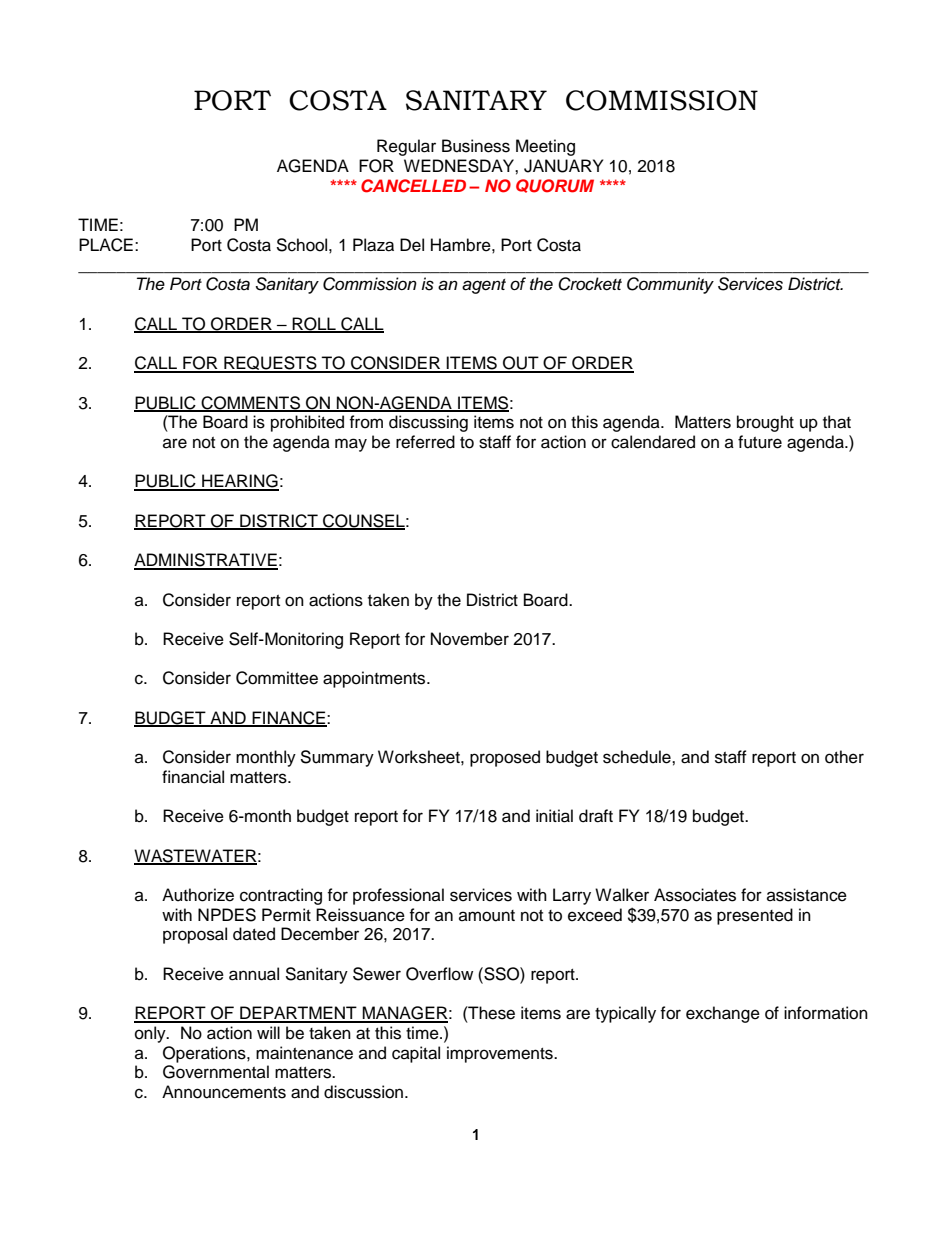 Image resolution: width=952 pixels, height=1233 pixels. Describe the element at coordinates (106, 245) in the screenshot. I see `PLACE` at that location.
